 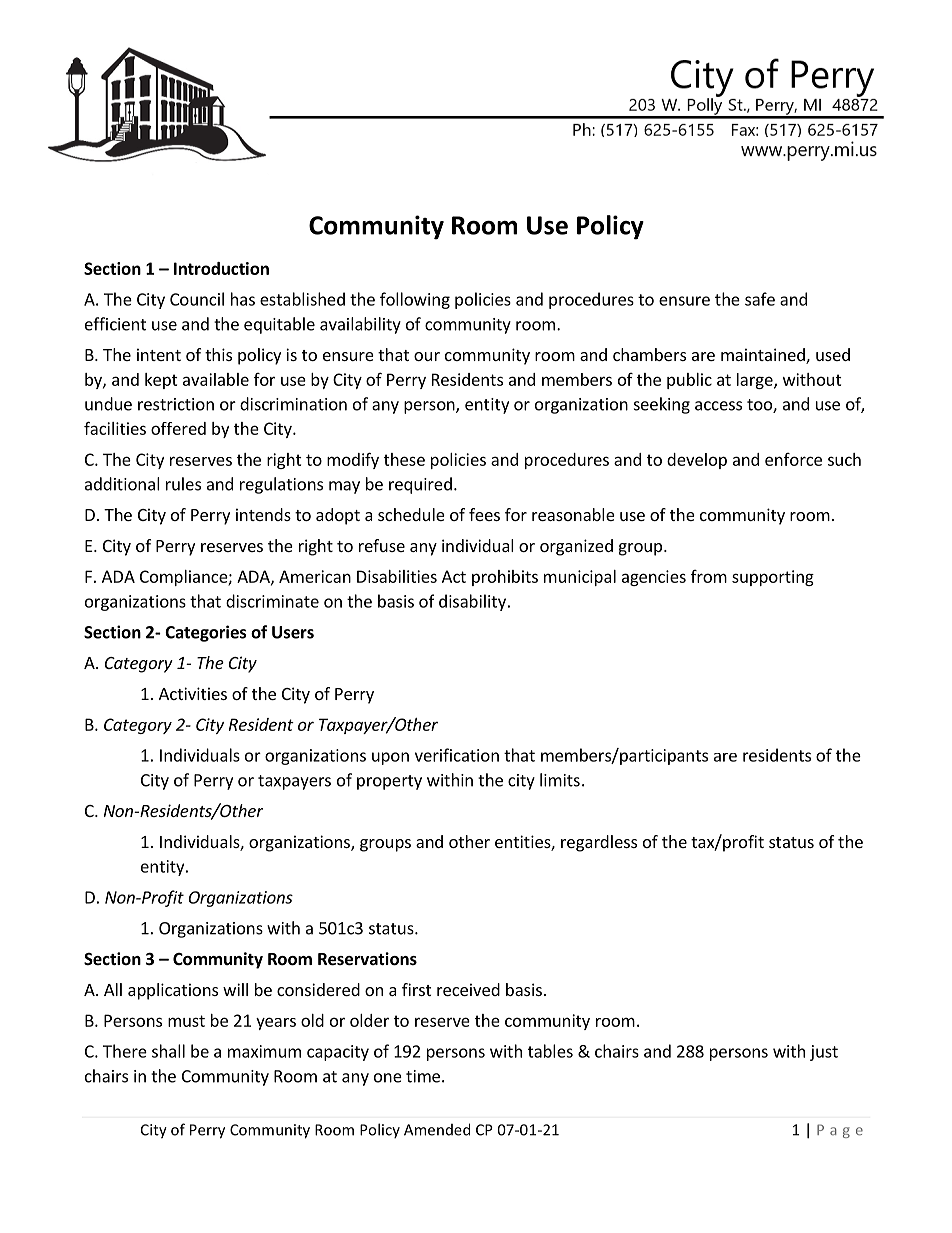 I want to click on verification, so click(x=457, y=755).
